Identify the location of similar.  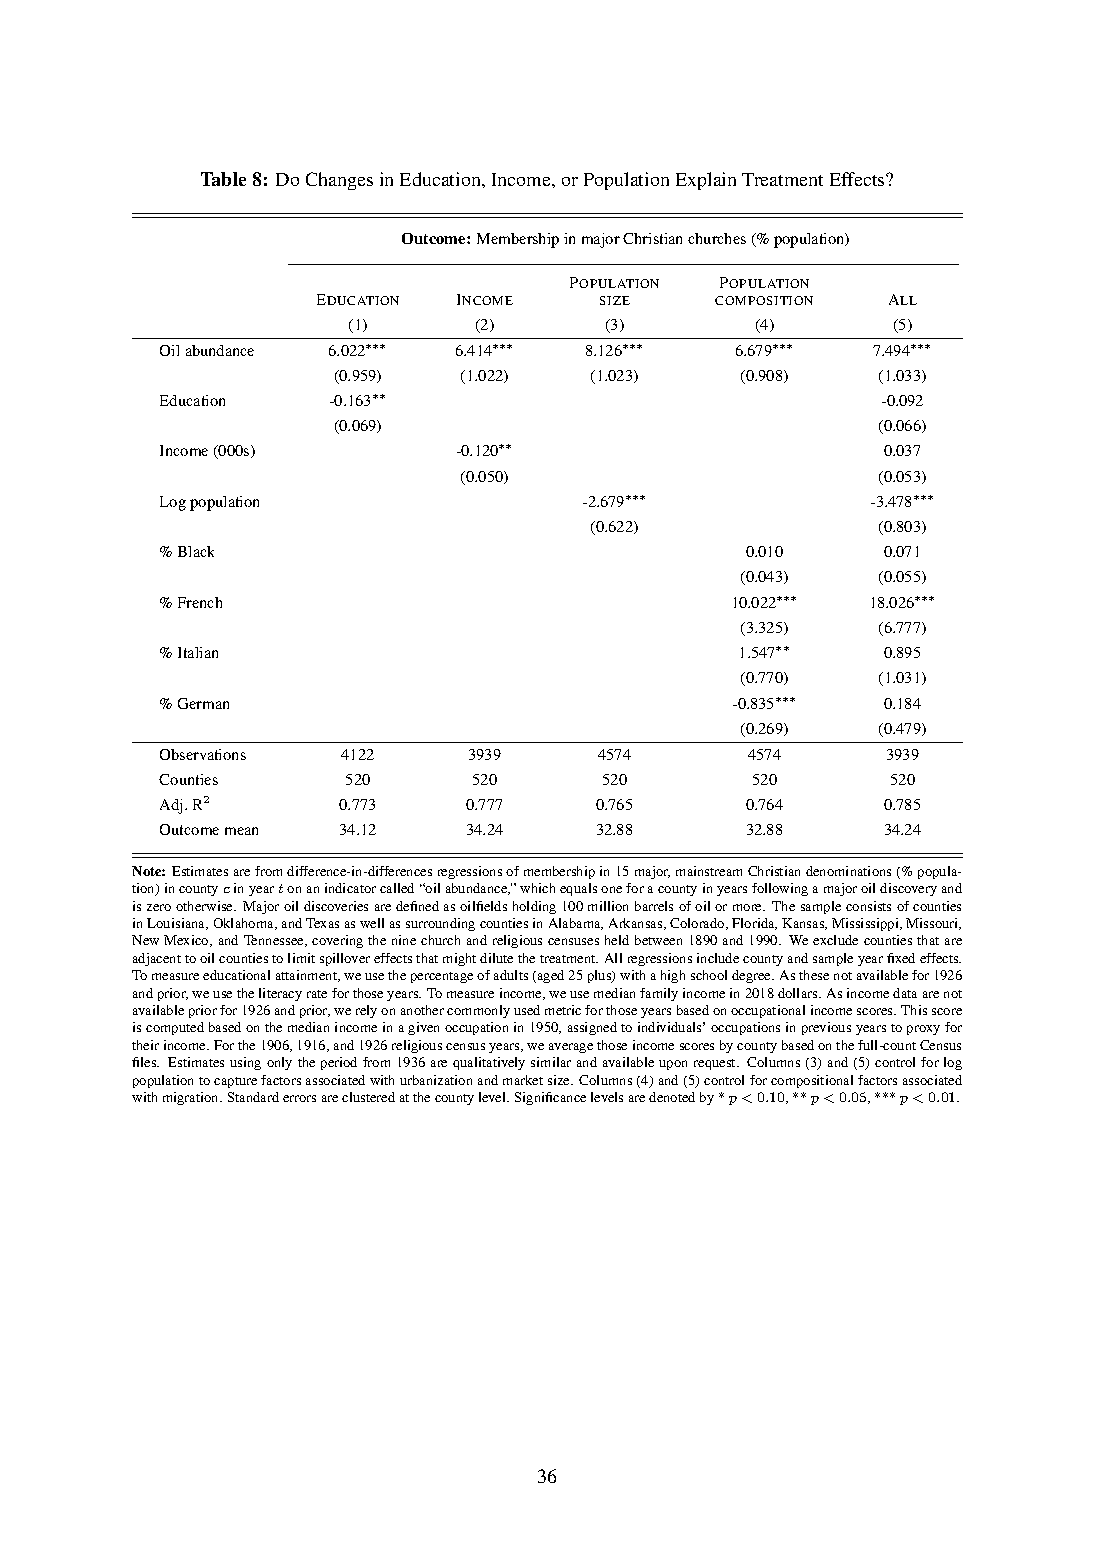
(551, 1062).
